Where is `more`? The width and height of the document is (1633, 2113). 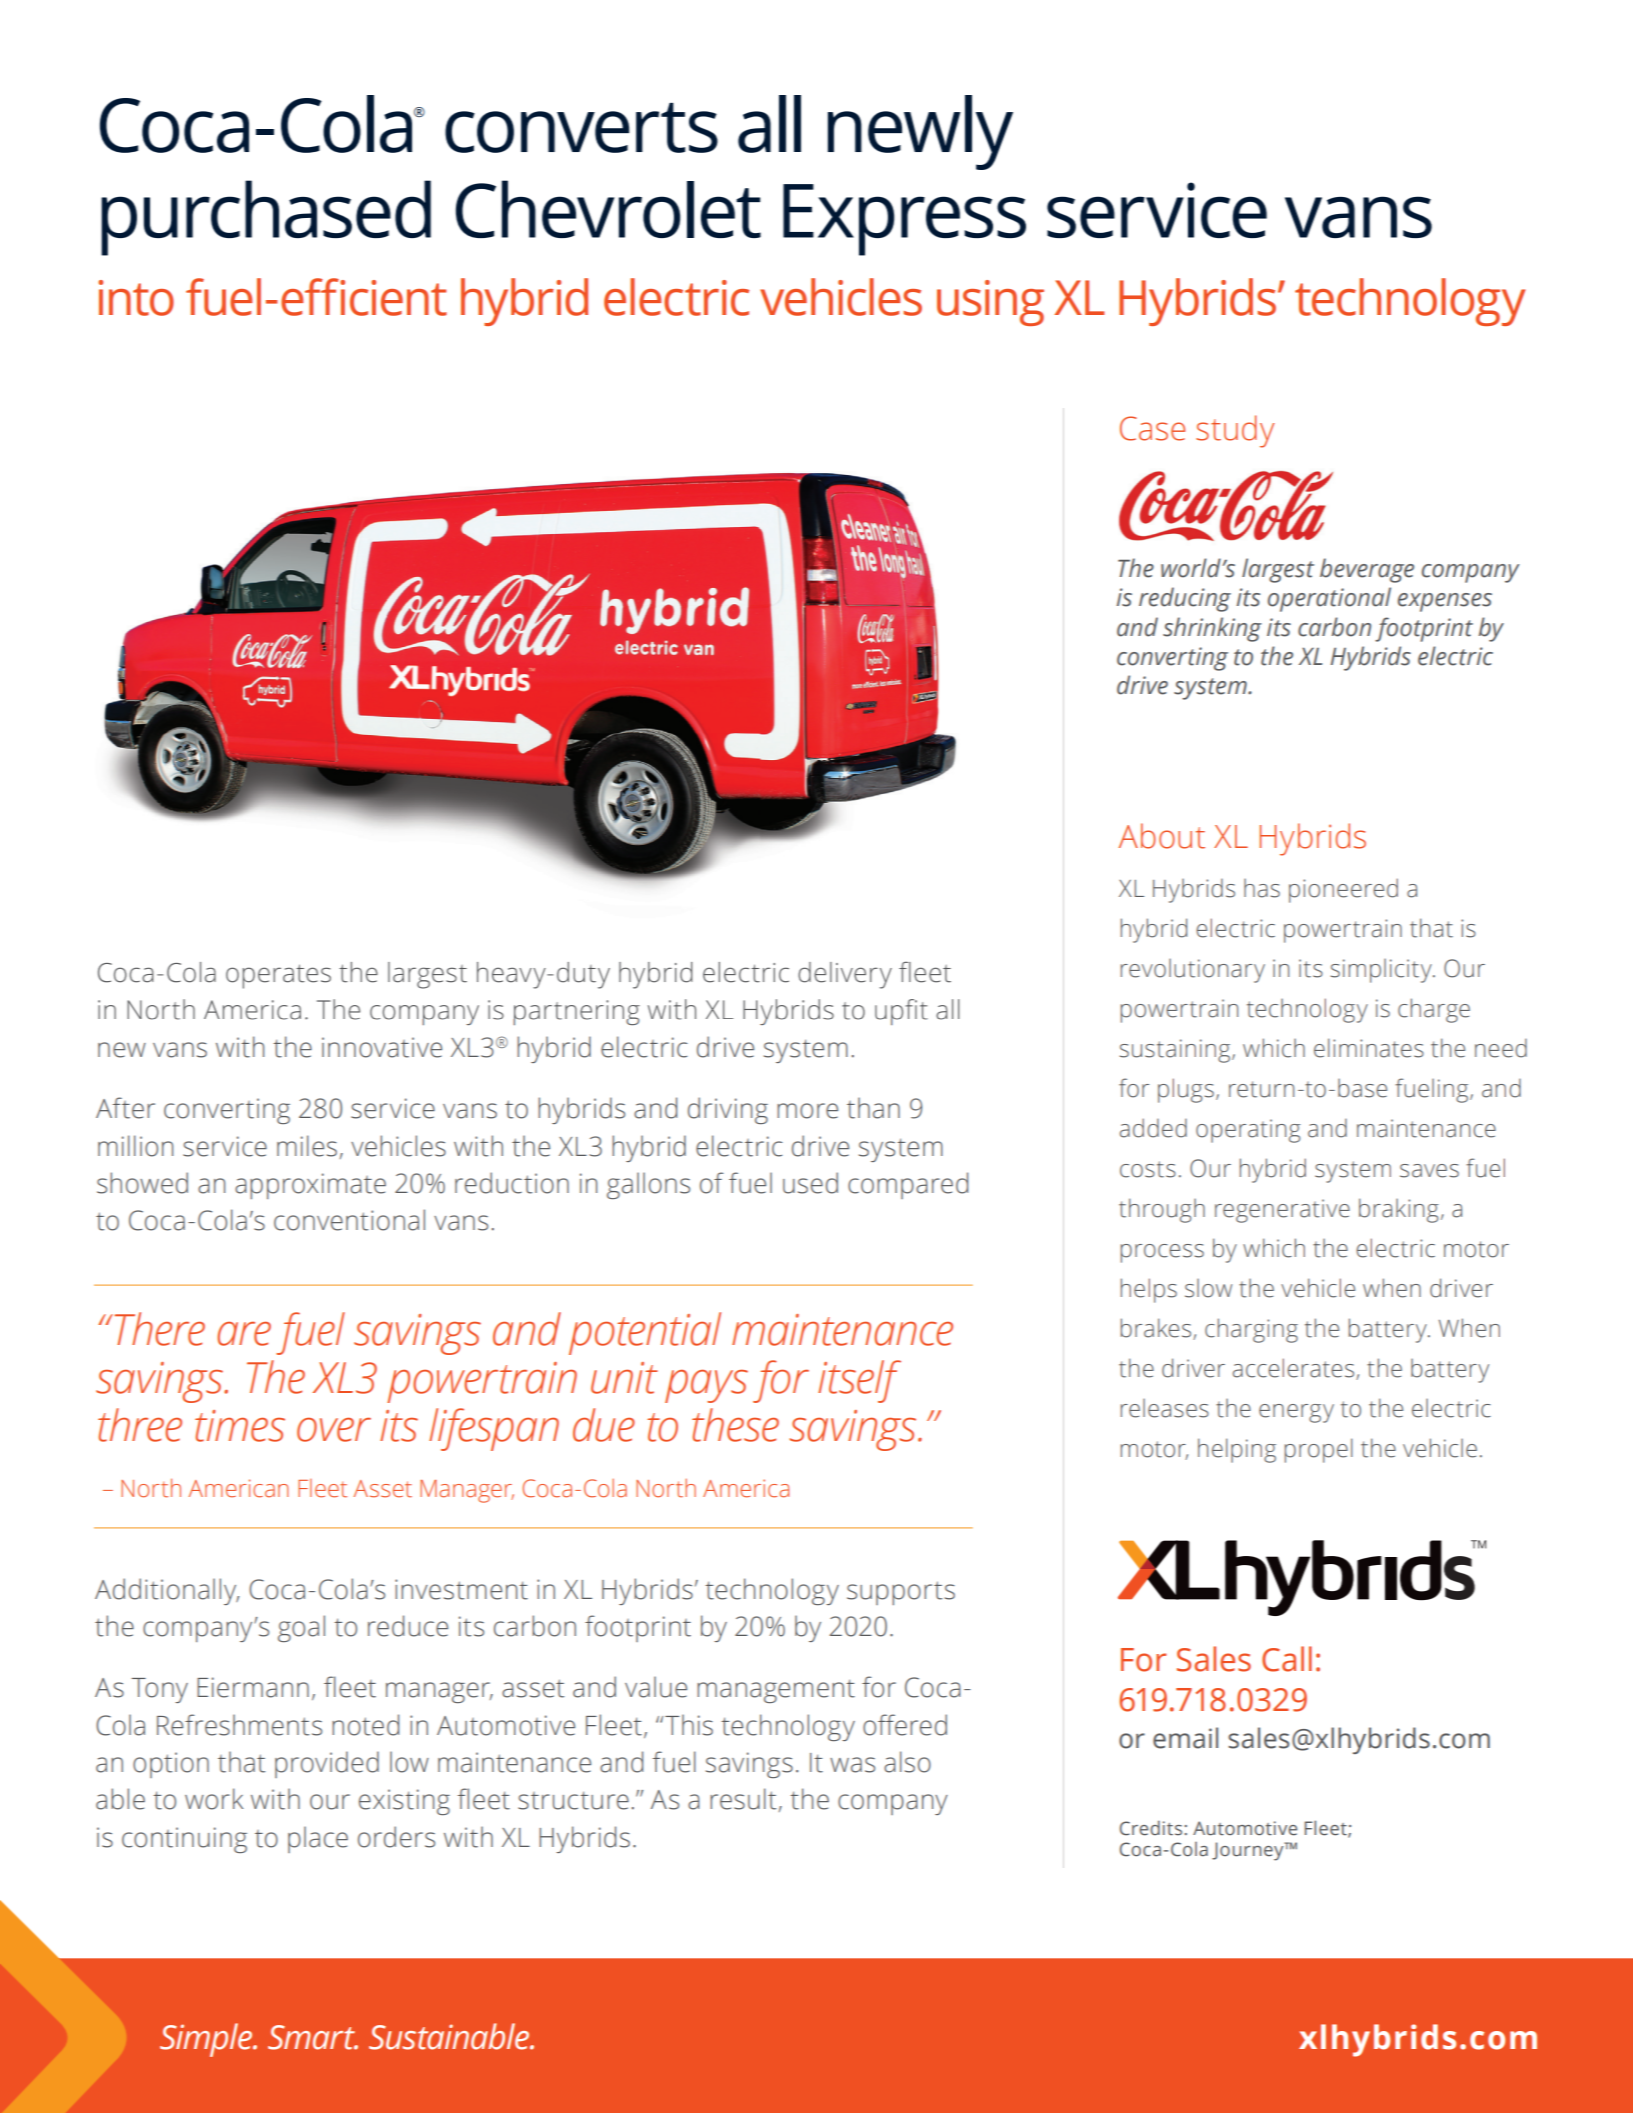 more is located at coordinates (807, 1111).
